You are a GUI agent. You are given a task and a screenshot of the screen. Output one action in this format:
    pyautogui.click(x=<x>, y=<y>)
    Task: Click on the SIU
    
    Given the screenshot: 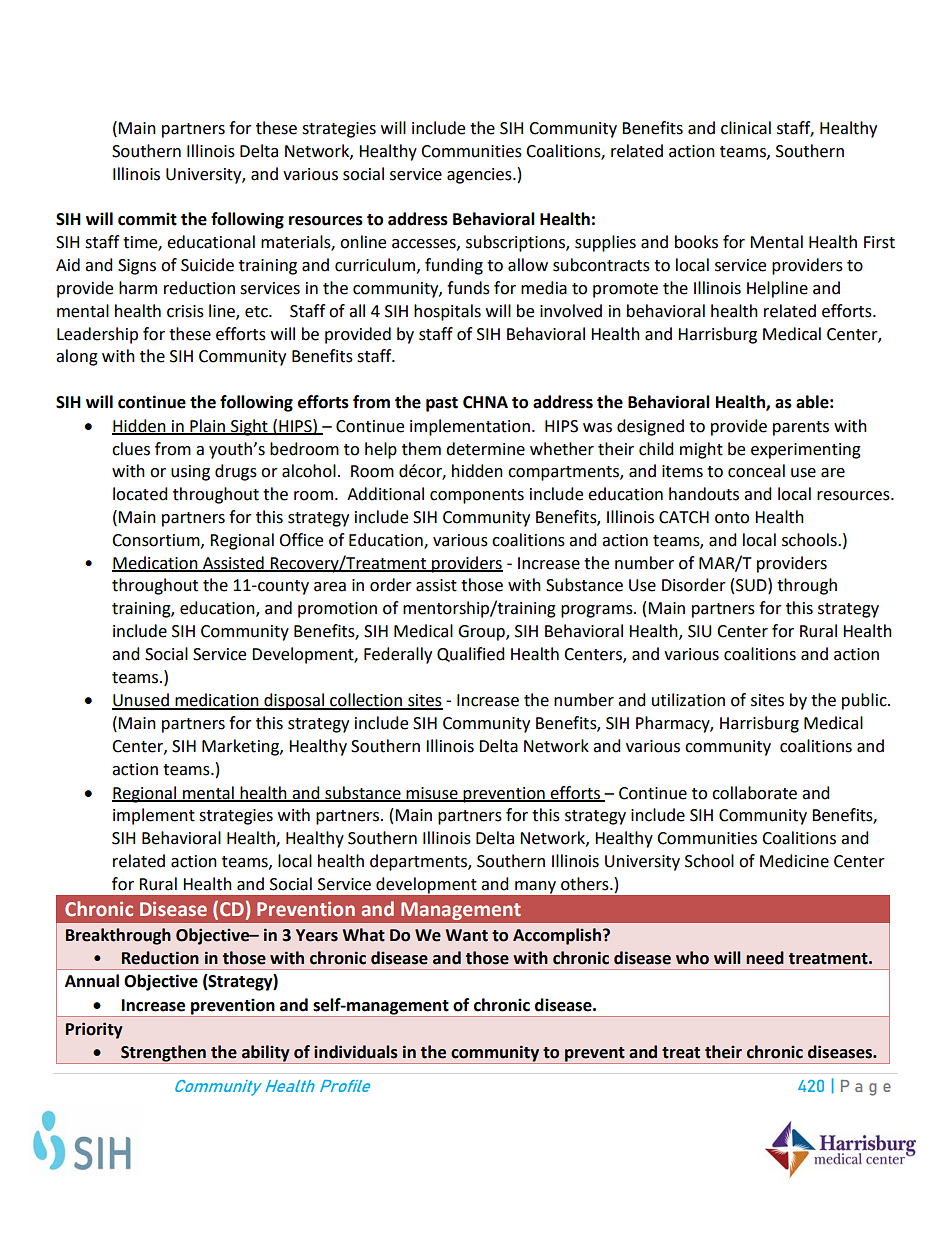 What is the action you would take?
    pyautogui.click(x=700, y=631)
